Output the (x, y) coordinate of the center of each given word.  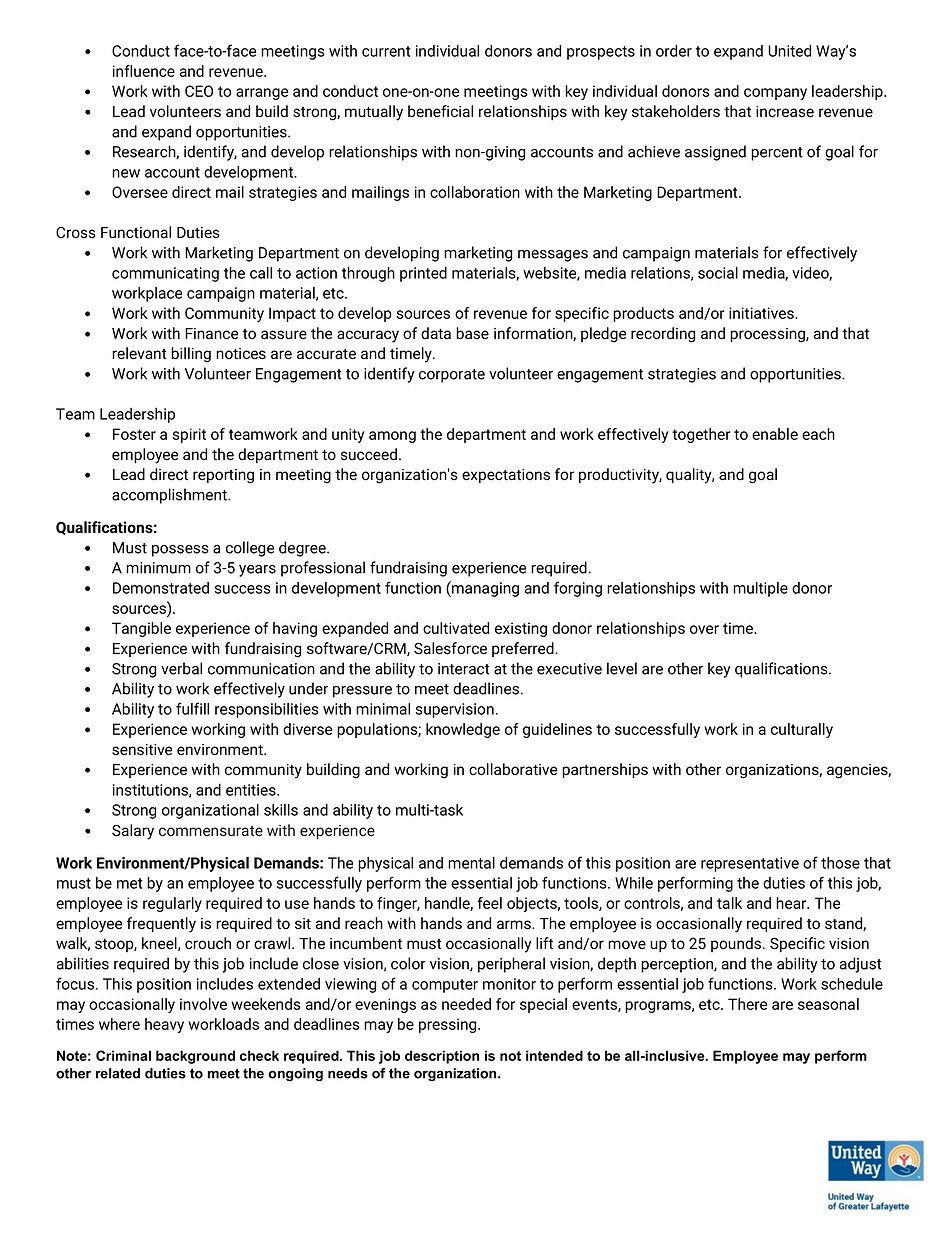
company (775, 94)
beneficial (440, 111)
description (442, 1057)
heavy (164, 1025)
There (747, 1004)
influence (144, 71)
